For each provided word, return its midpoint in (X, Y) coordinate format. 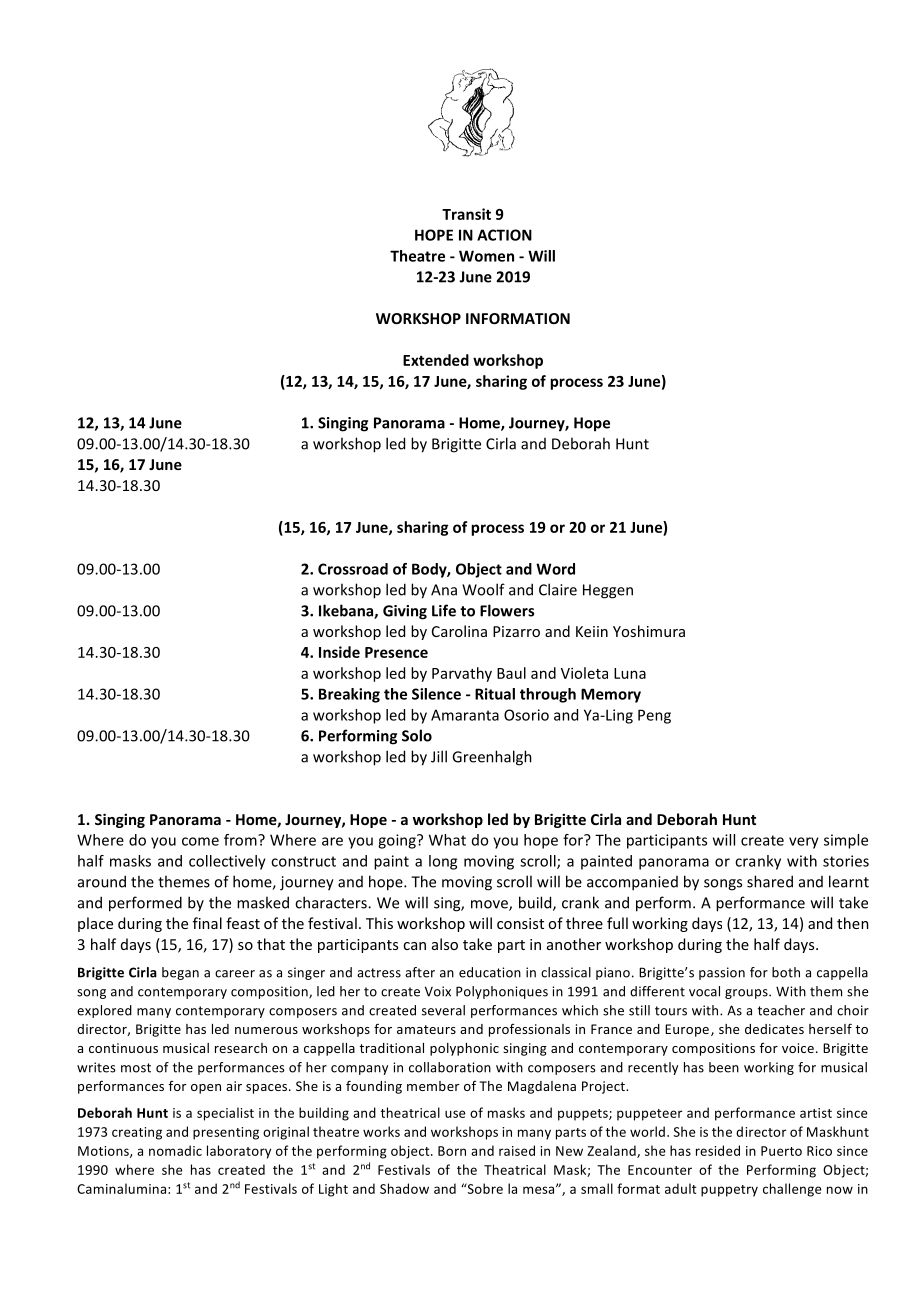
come (200, 841)
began (180, 973)
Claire (558, 589)
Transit (466, 214)
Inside (339, 652)
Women (486, 256)
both (786, 972)
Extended (436, 360)
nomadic (175, 1150)
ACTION (504, 235)
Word (555, 569)
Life (444, 610)
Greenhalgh (492, 758)
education (490, 972)
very (804, 843)
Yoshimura (649, 631)
